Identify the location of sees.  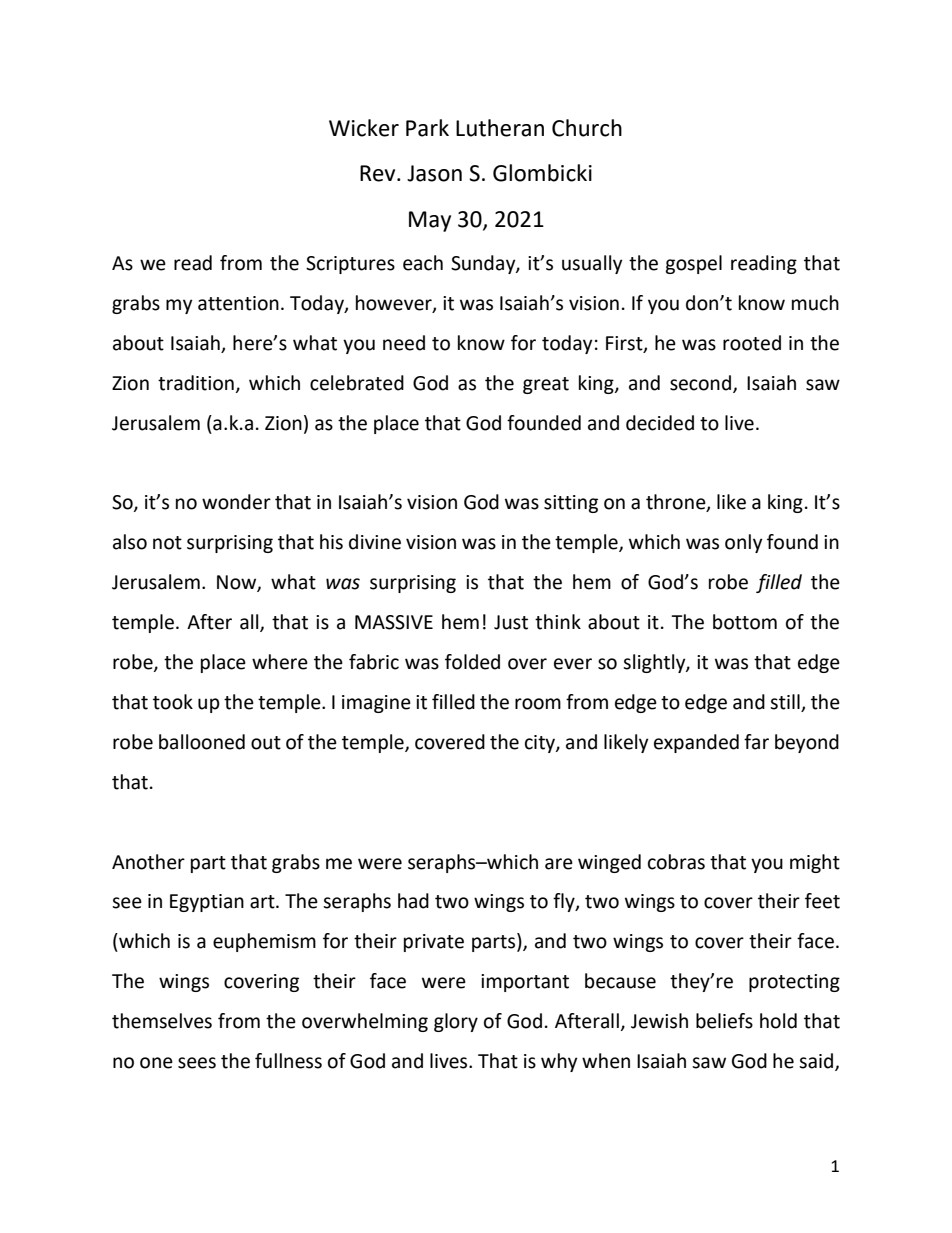
(197, 1063).
